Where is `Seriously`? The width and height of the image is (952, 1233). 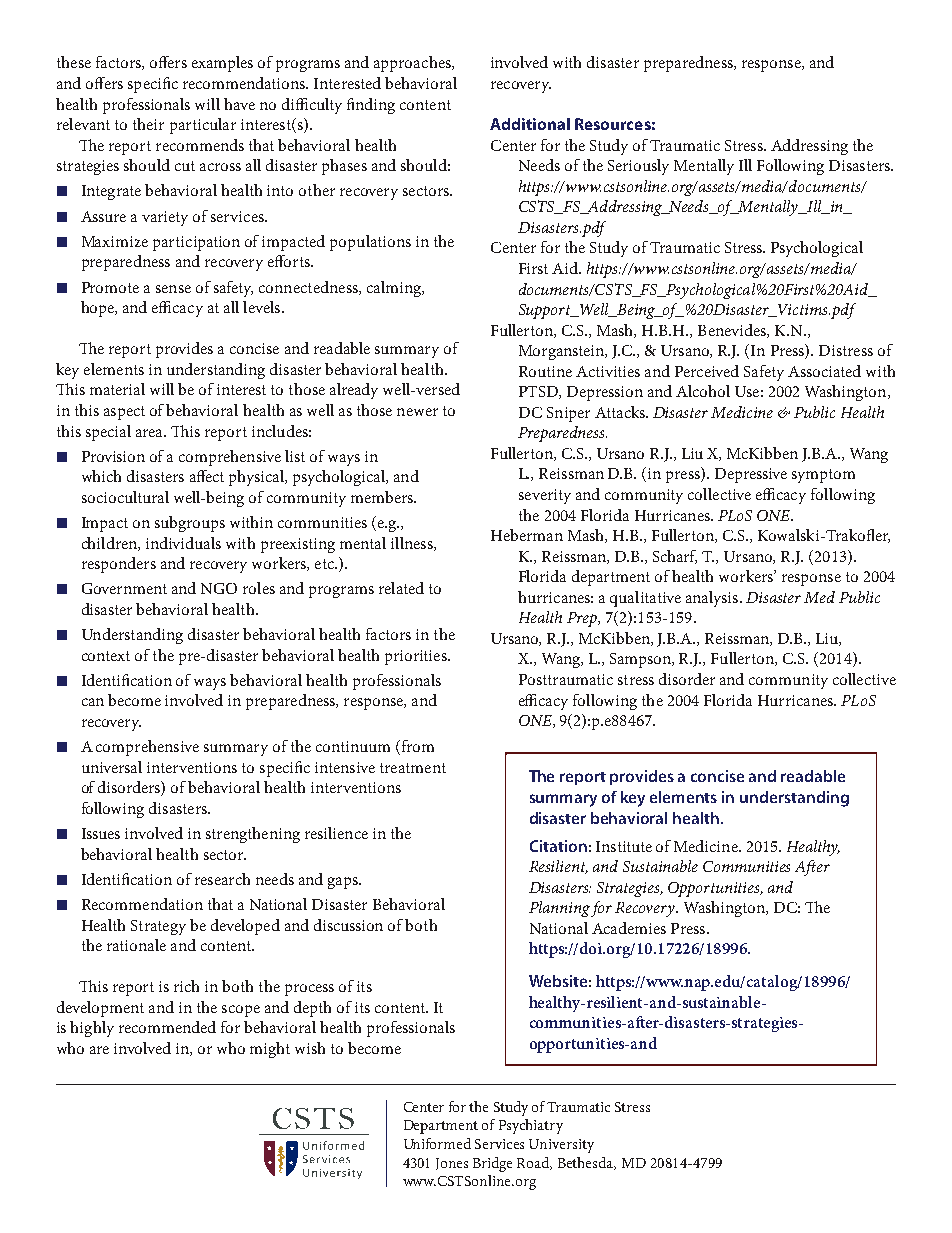
Seriously is located at coordinates (638, 167).
